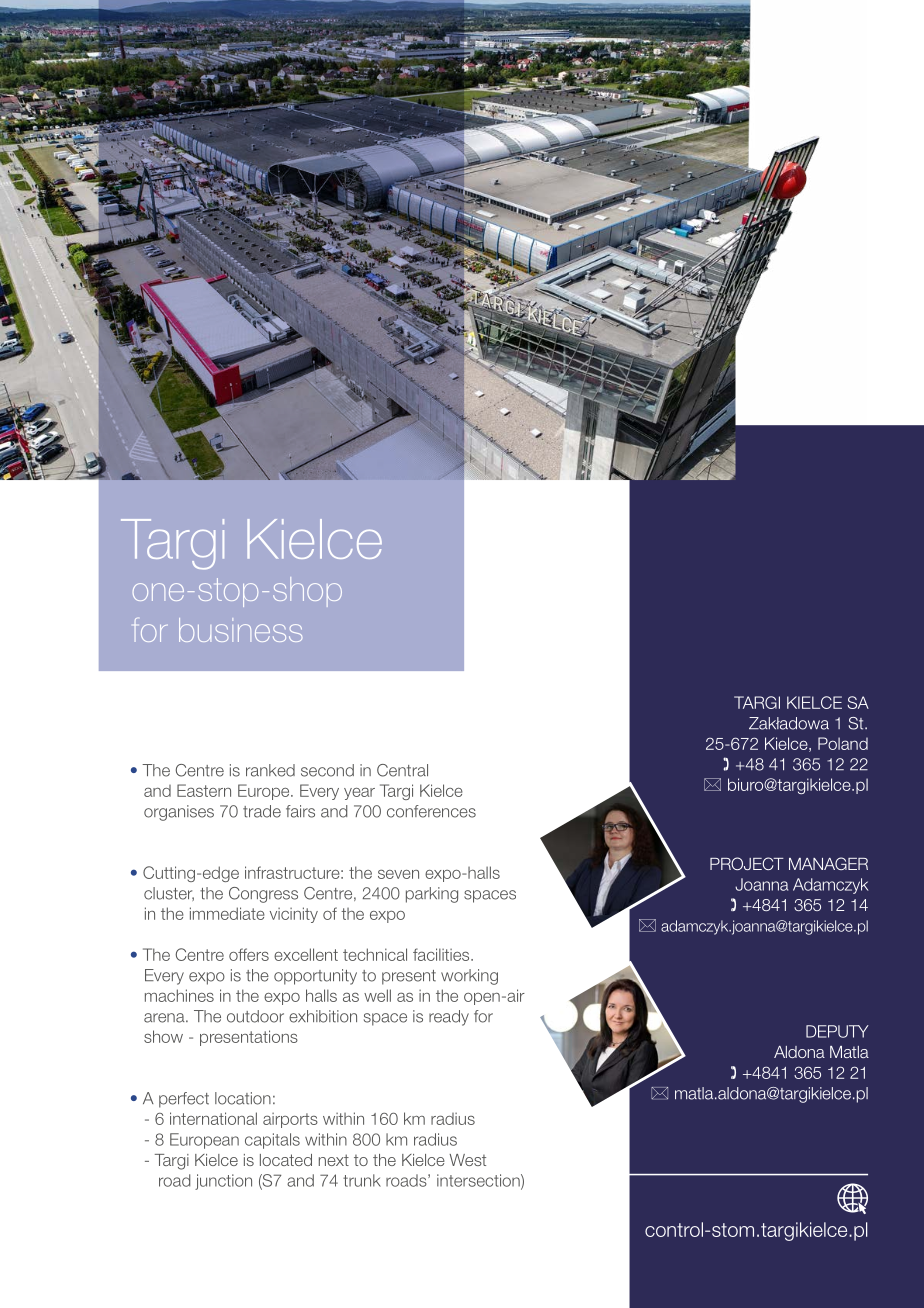 This document has width=924, height=1308. Describe the element at coordinates (837, 1031) in the document. I see `DEPUTY` at that location.
